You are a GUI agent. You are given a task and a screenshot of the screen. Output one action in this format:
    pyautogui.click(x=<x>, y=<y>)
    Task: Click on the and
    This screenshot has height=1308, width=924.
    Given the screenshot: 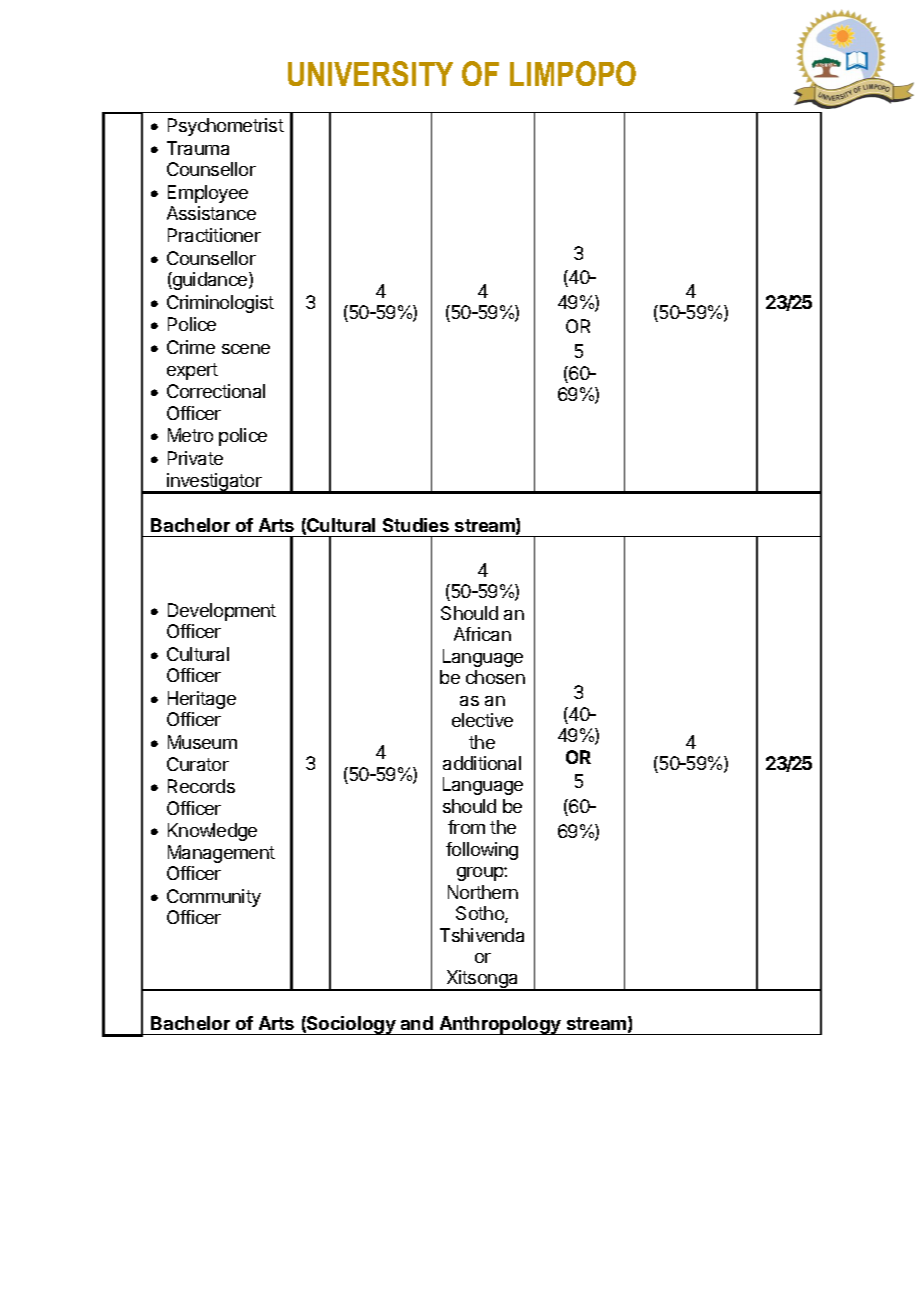 What is the action you would take?
    pyautogui.click(x=417, y=1023)
